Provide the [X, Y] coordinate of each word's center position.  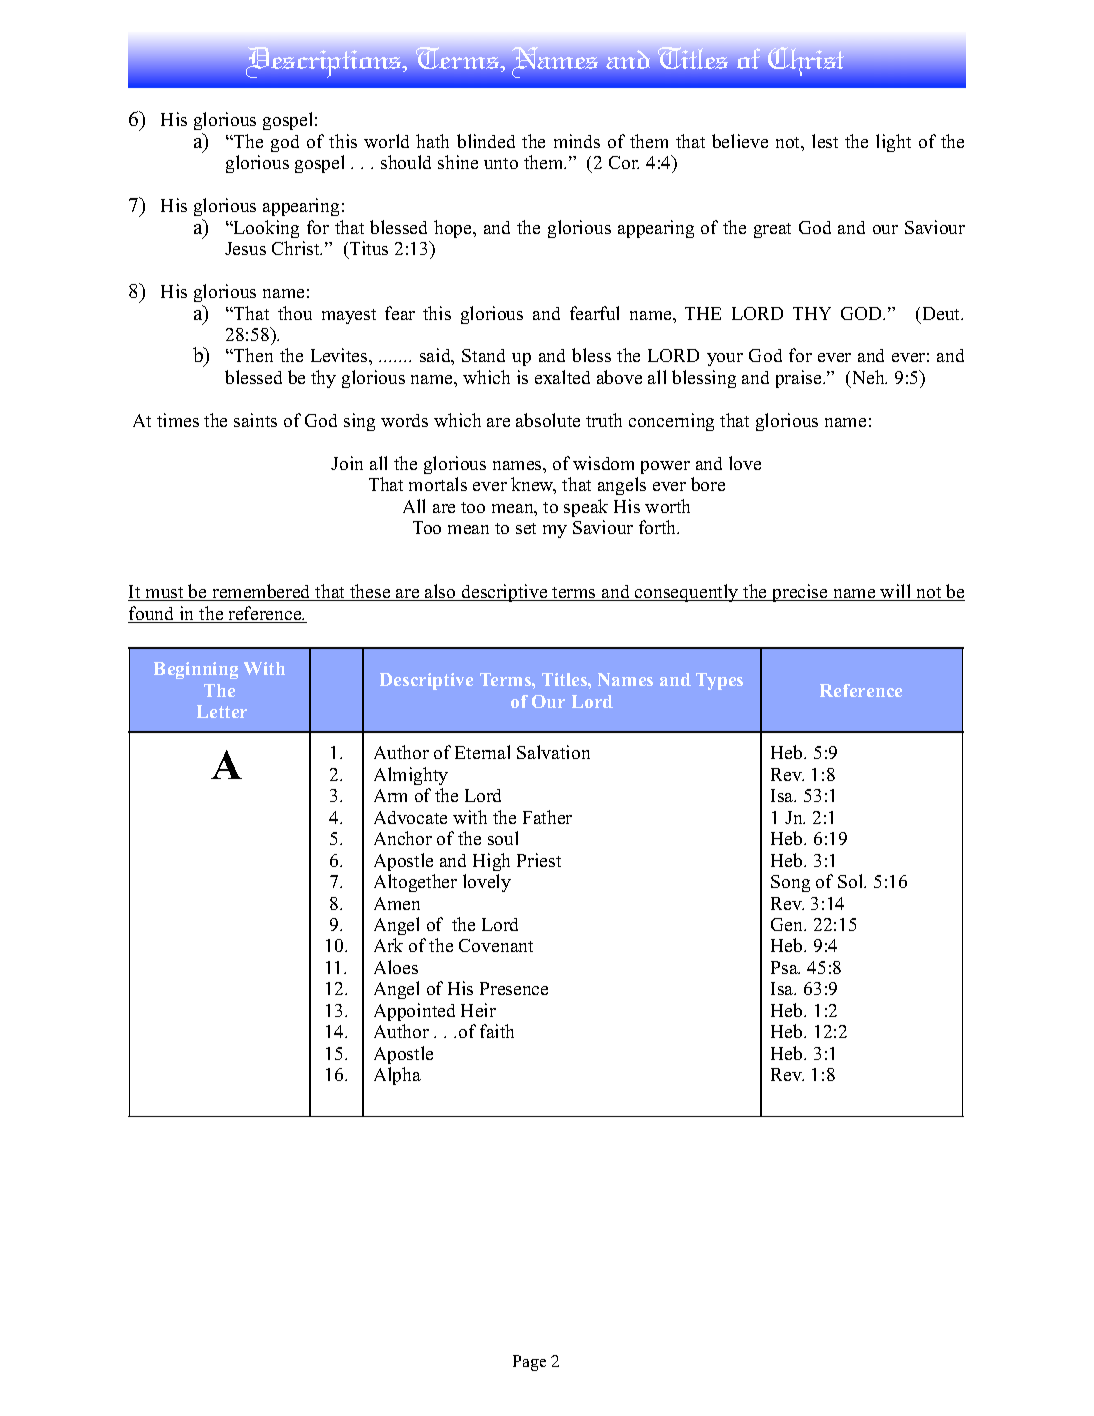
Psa [785, 967]
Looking [265, 229]
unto [501, 163]
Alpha [397, 1076]
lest [825, 141]
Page [529, 1363]
